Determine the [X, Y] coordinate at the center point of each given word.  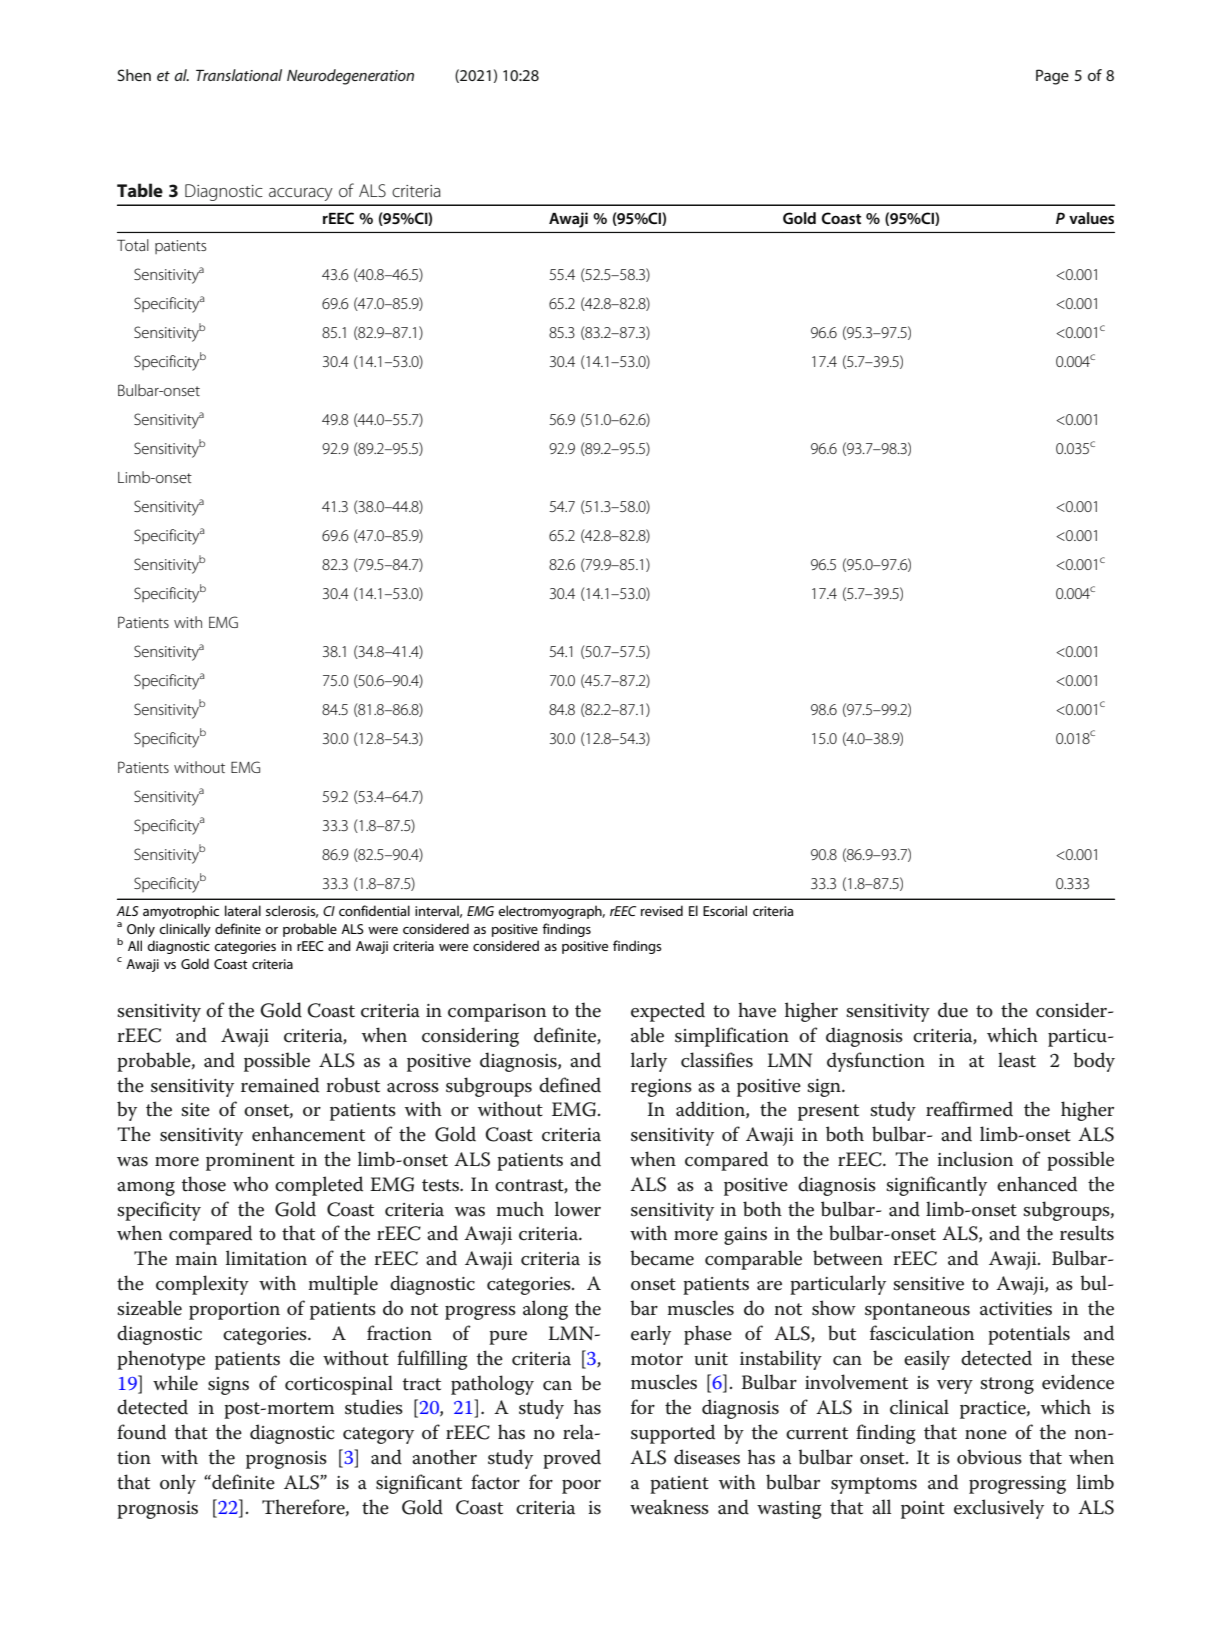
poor [581, 1487]
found [141, 1432]
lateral [243, 910]
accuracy [301, 194]
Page [1052, 77]
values [1091, 218]
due [953, 1010]
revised [662, 910]
